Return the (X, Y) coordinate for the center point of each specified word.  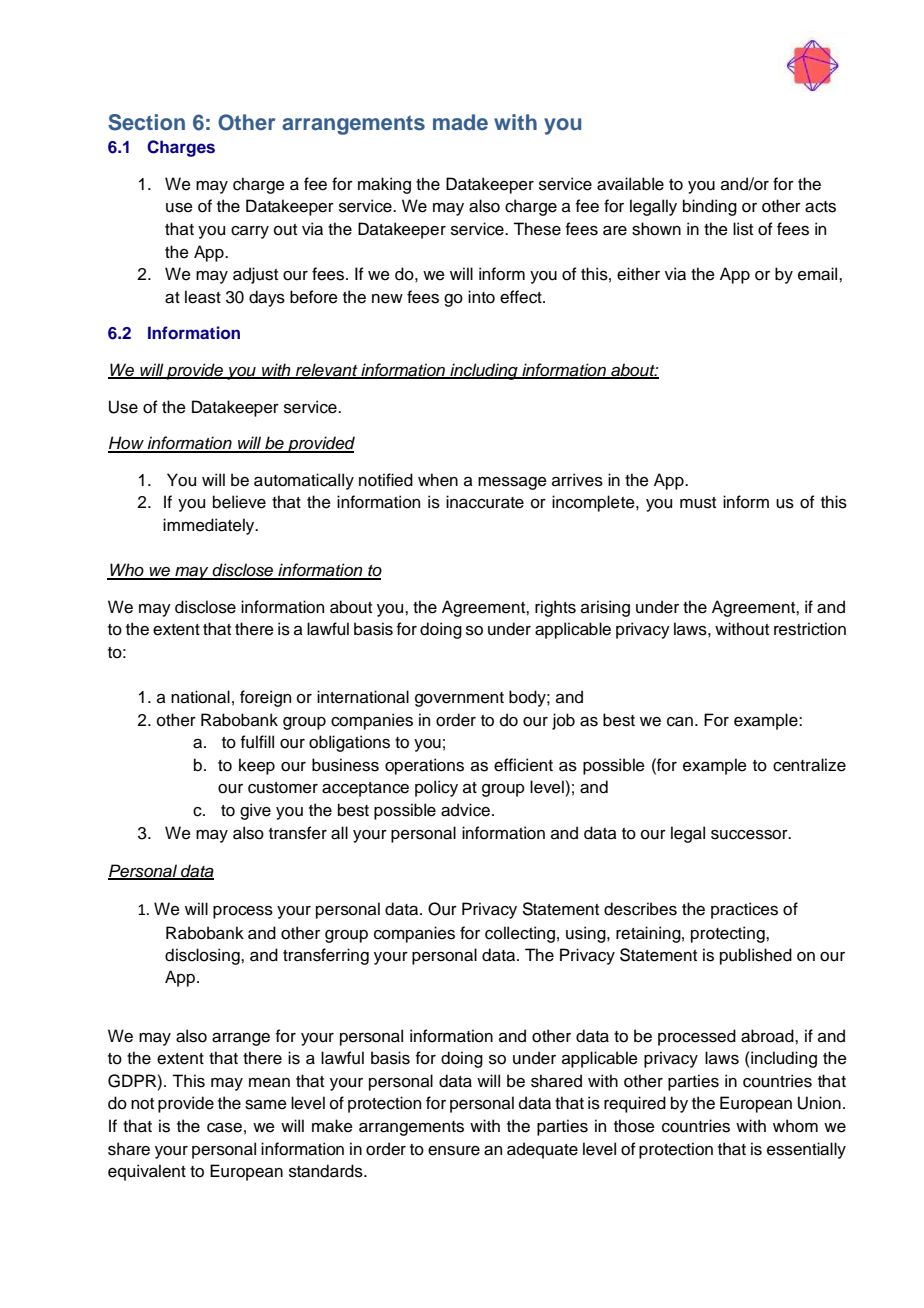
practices (744, 910)
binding (710, 207)
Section (146, 122)
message (512, 483)
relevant (327, 370)
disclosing (203, 956)
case (224, 1128)
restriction (810, 629)
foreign (265, 698)
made (460, 122)
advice (467, 810)
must (698, 503)
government (459, 699)
